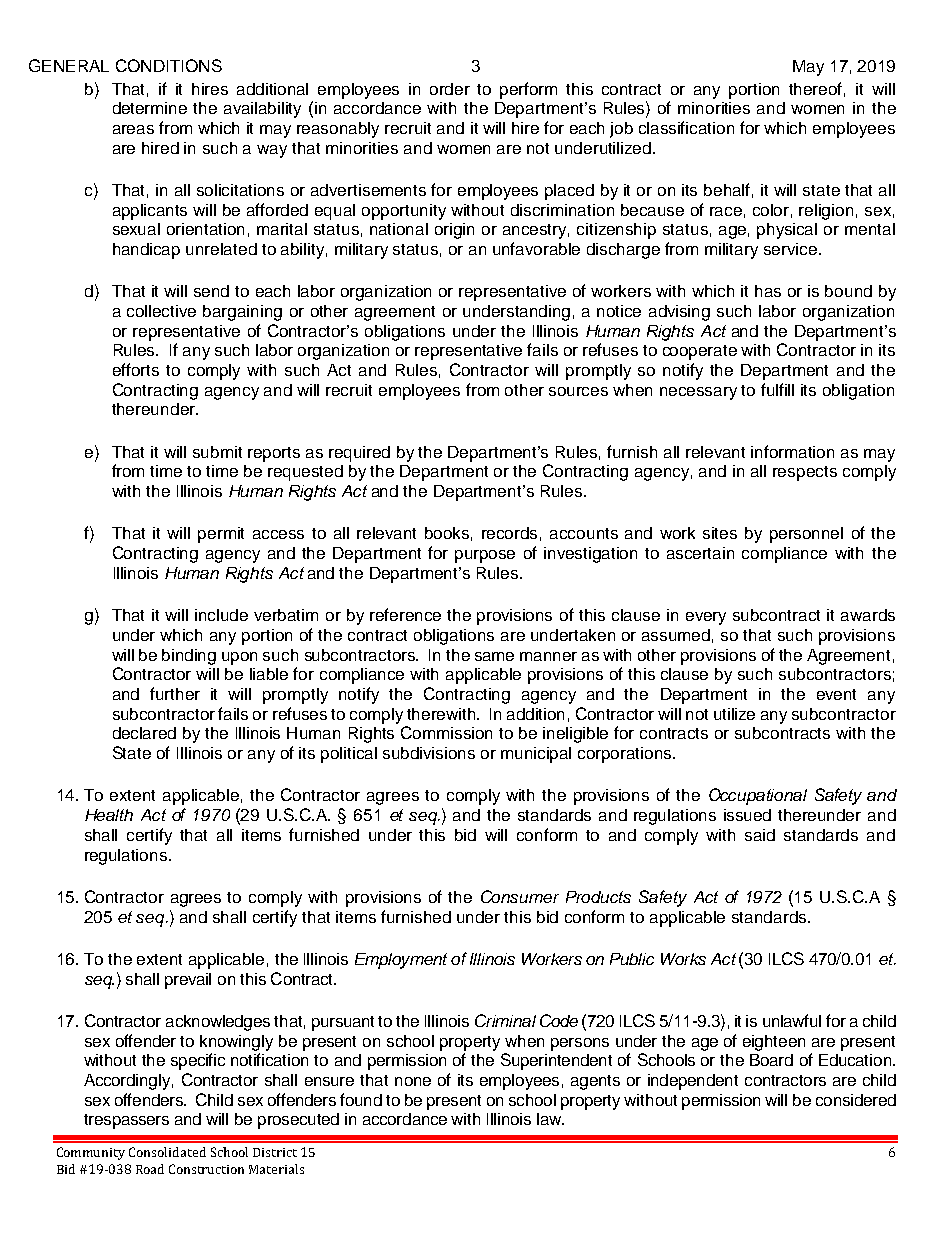  Describe the element at coordinates (450, 89) in the screenshot. I see `order` at that location.
